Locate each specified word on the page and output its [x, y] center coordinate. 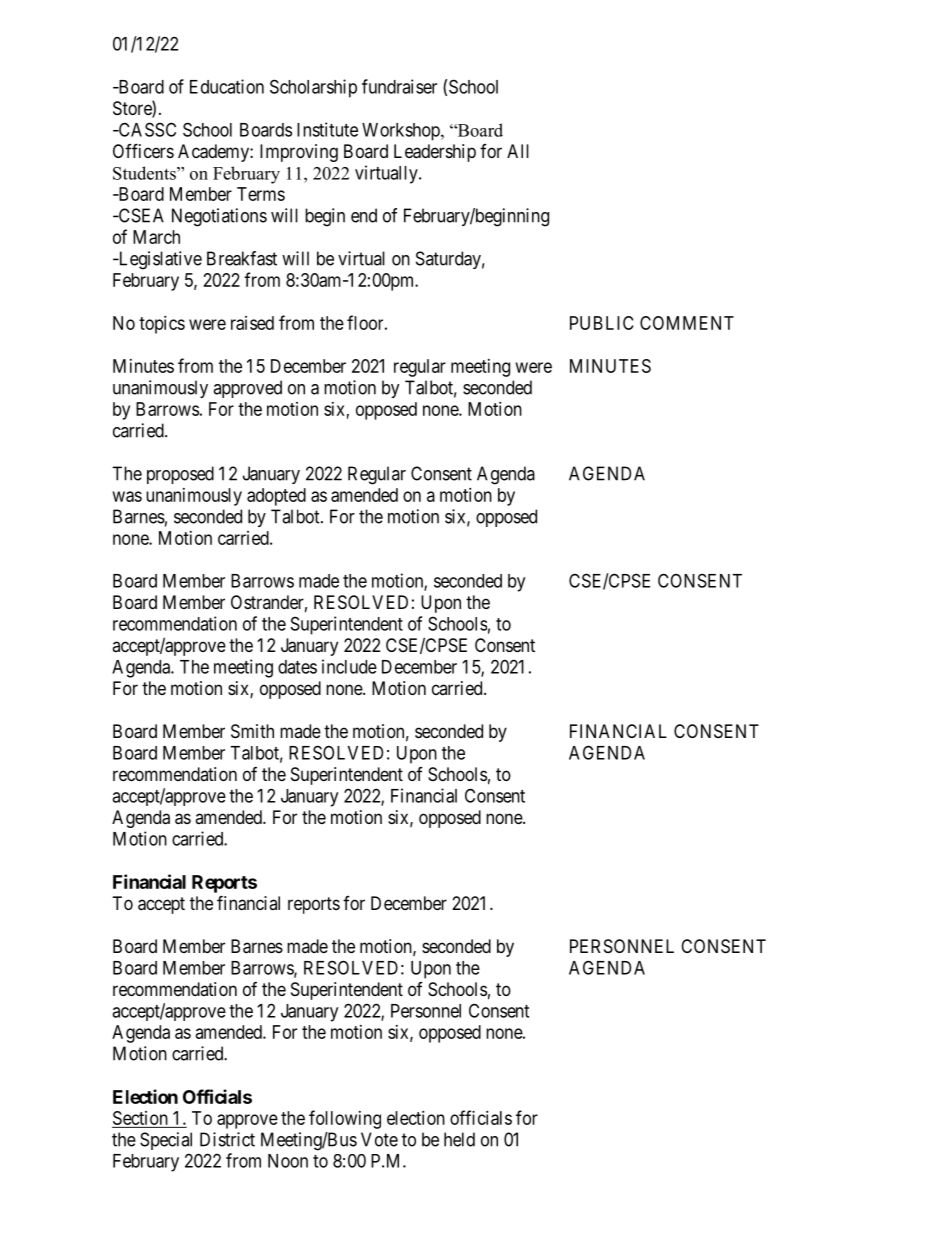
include [349, 666]
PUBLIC [602, 323]
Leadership [435, 153]
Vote [379, 1139]
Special [166, 1141]
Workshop [402, 132]
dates [297, 667]
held [459, 1139]
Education [227, 86]
